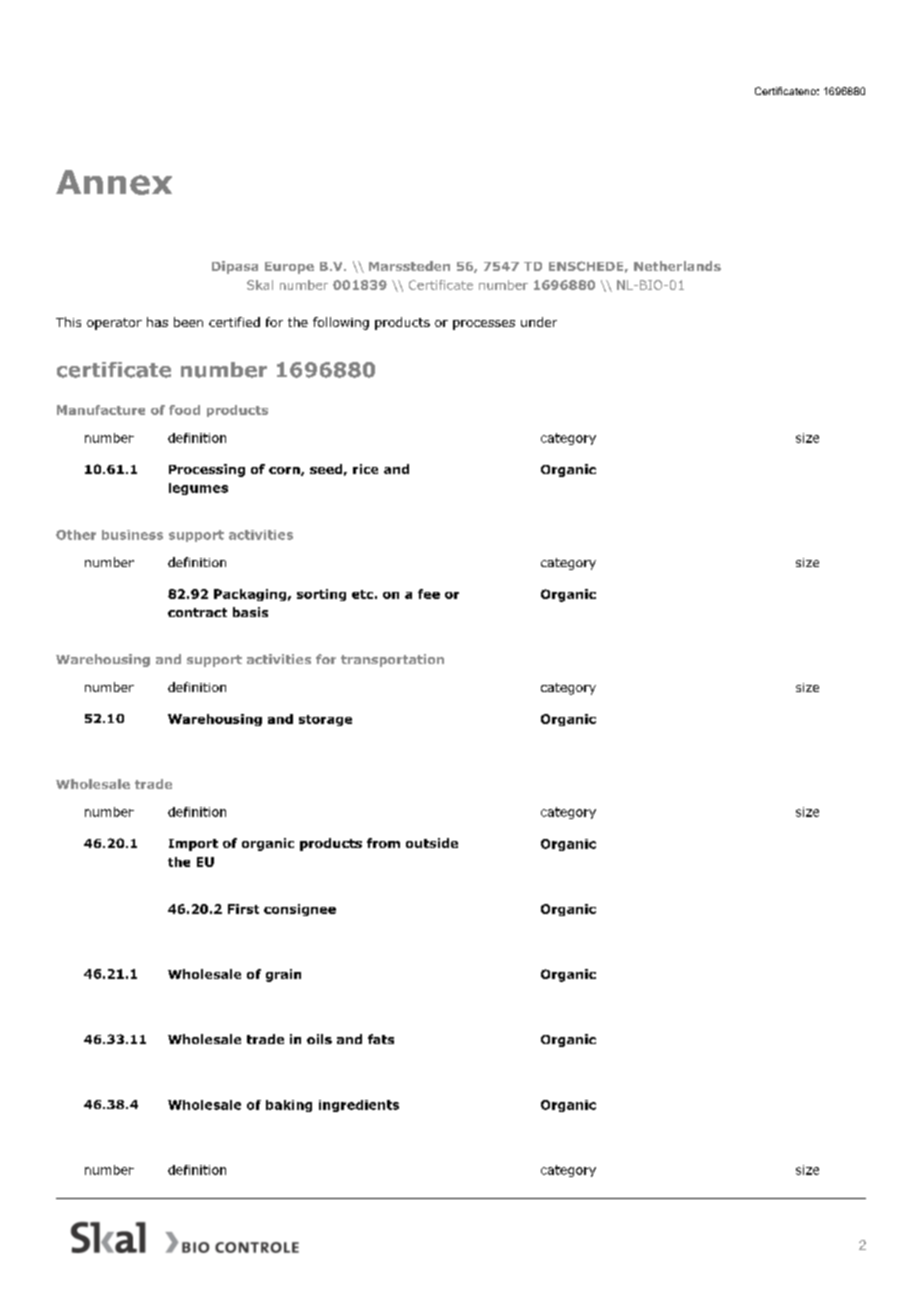  What do you see at coordinates (432, 843) in the screenshot?
I see `outside` at bounding box center [432, 843].
